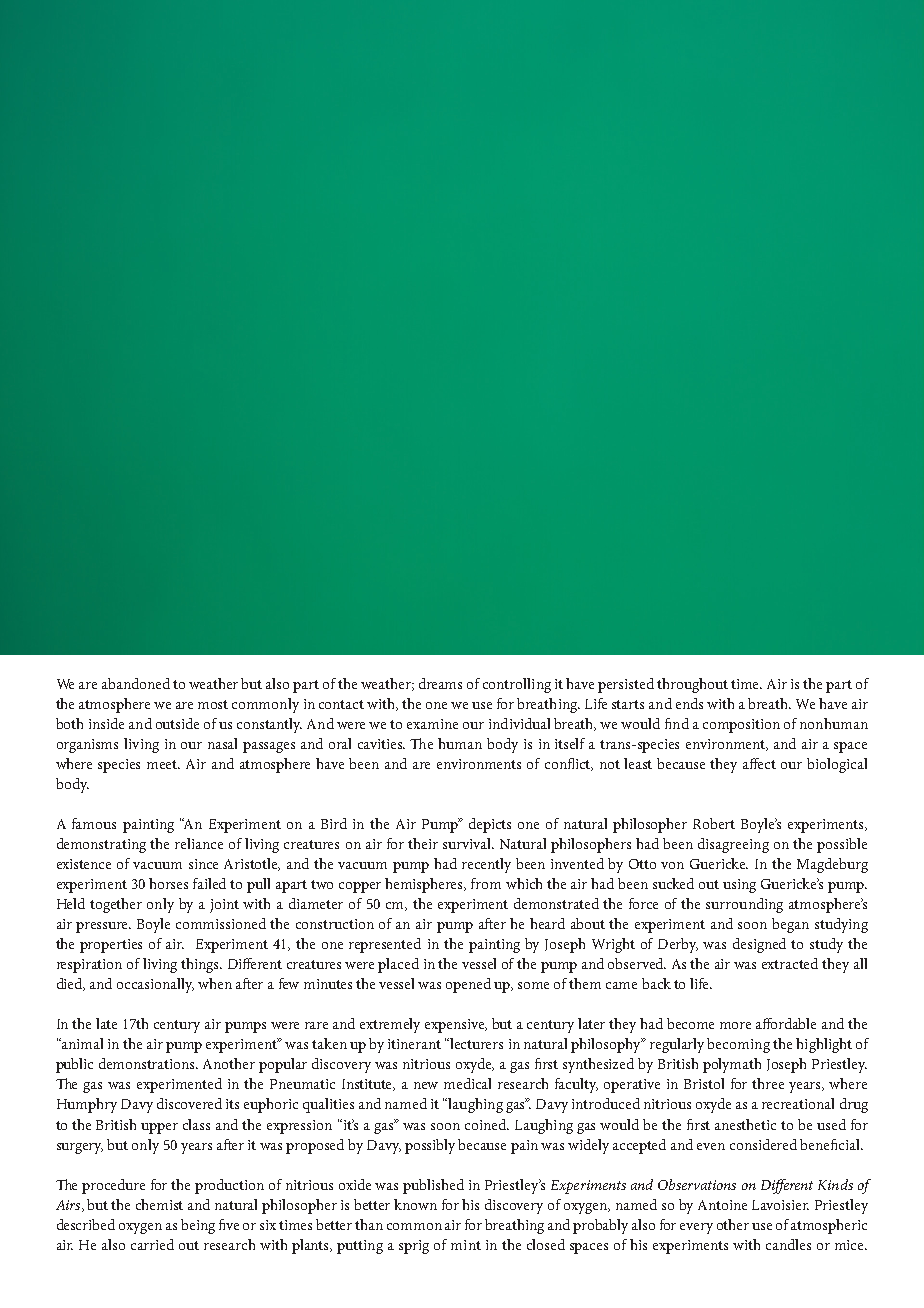  Describe the element at coordinates (696, 1228) in the image. I see `every` at that location.
